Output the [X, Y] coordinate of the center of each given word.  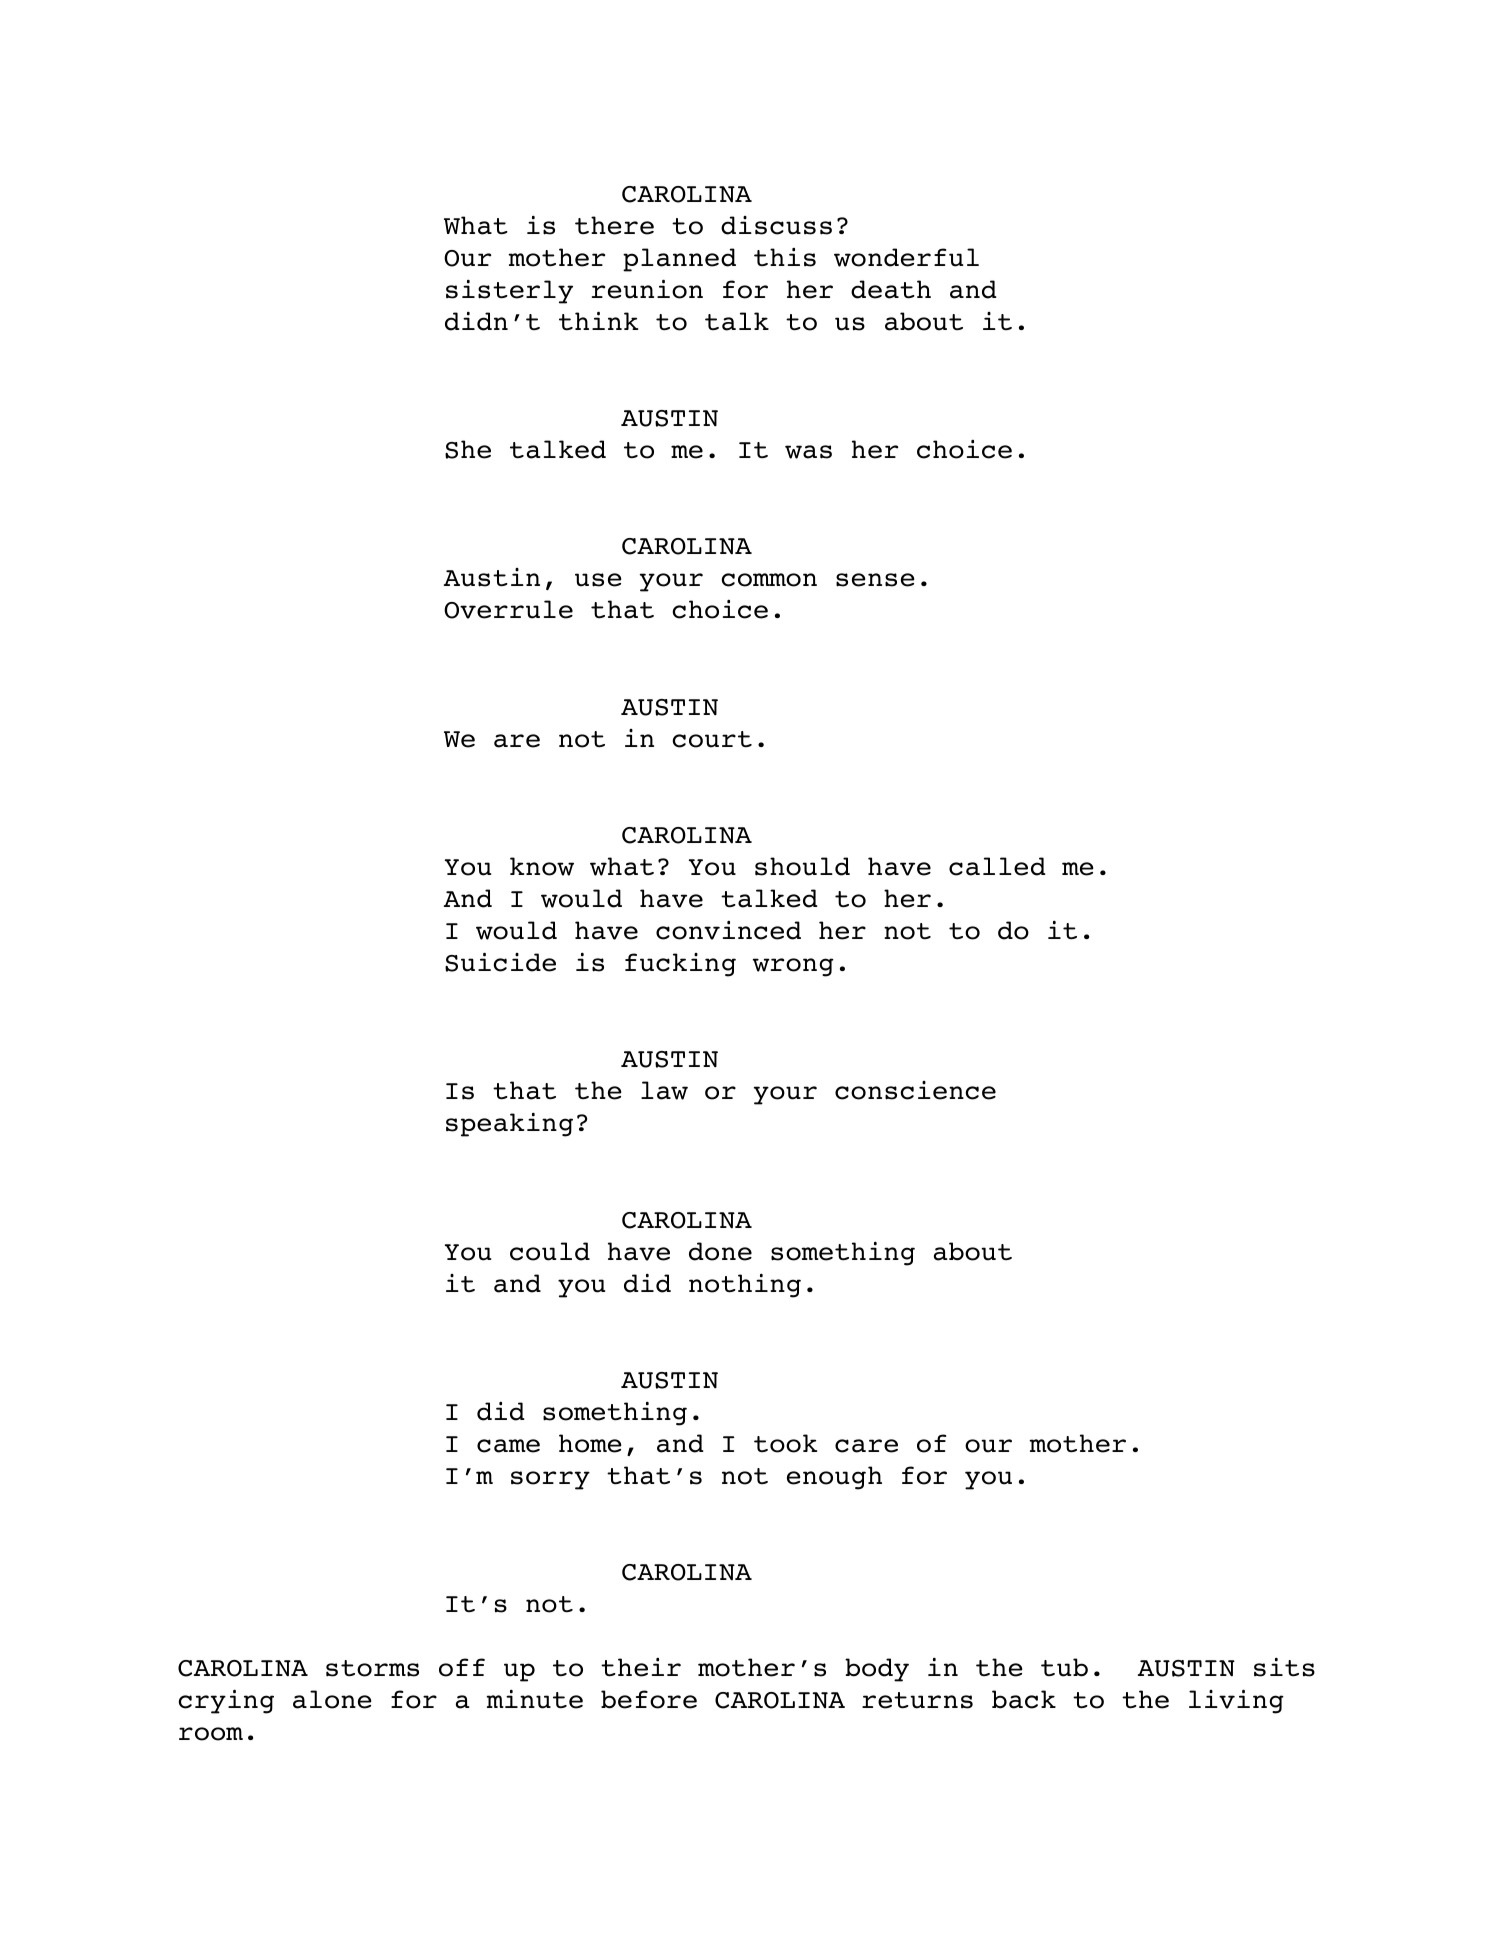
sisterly [509, 292]
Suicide [500, 962]
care [866, 1446]
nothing [745, 1286]
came [508, 1446]
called [997, 866]
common [769, 580]
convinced [728, 930]
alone [332, 1699]
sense [875, 580]
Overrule [508, 609]
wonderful [906, 257]
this [785, 257]
